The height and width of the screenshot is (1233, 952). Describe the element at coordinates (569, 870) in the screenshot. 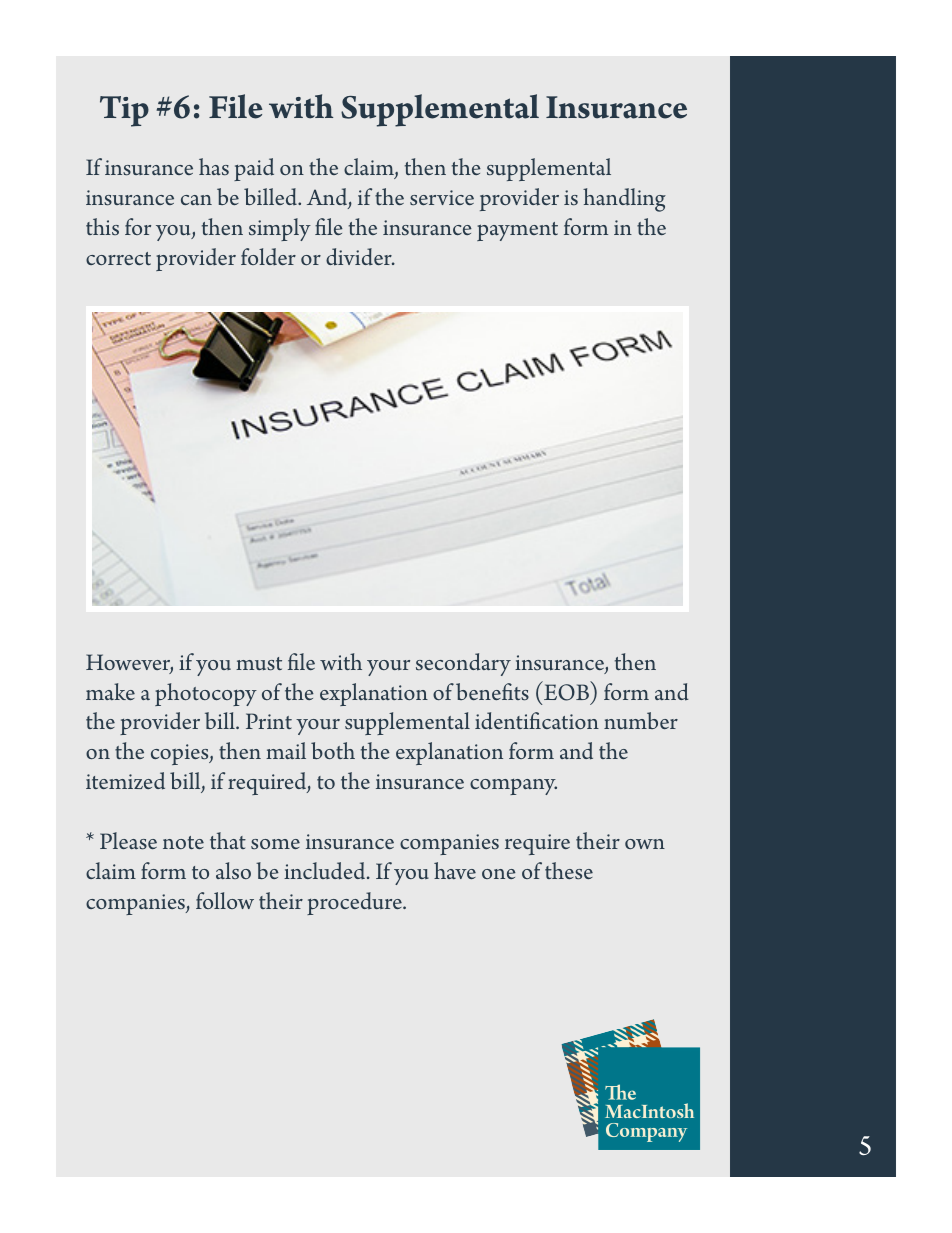

I see `these` at that location.
